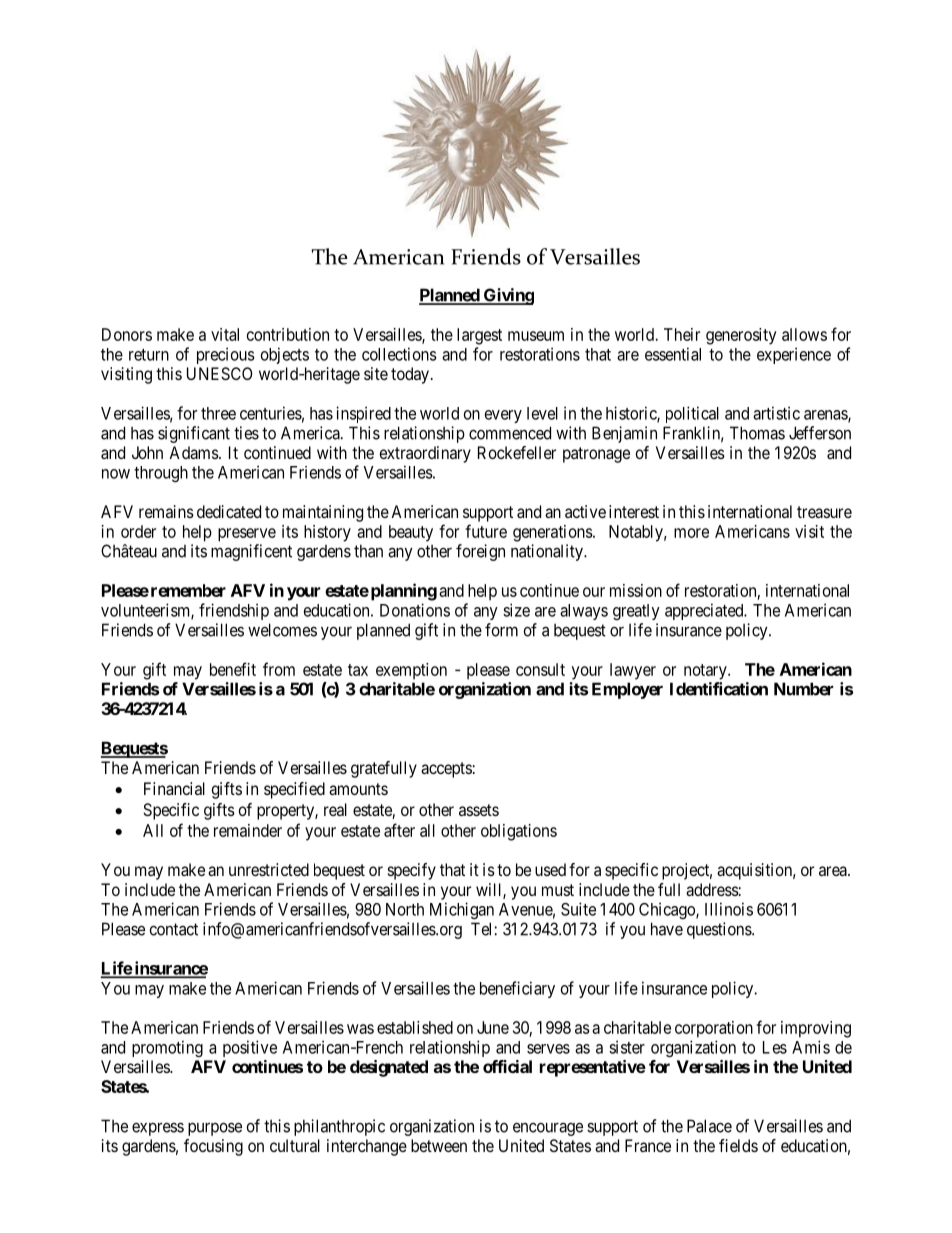 This page has height=1233, width=952. What do you see at coordinates (712, 889) in the page?
I see `address` at bounding box center [712, 889].
